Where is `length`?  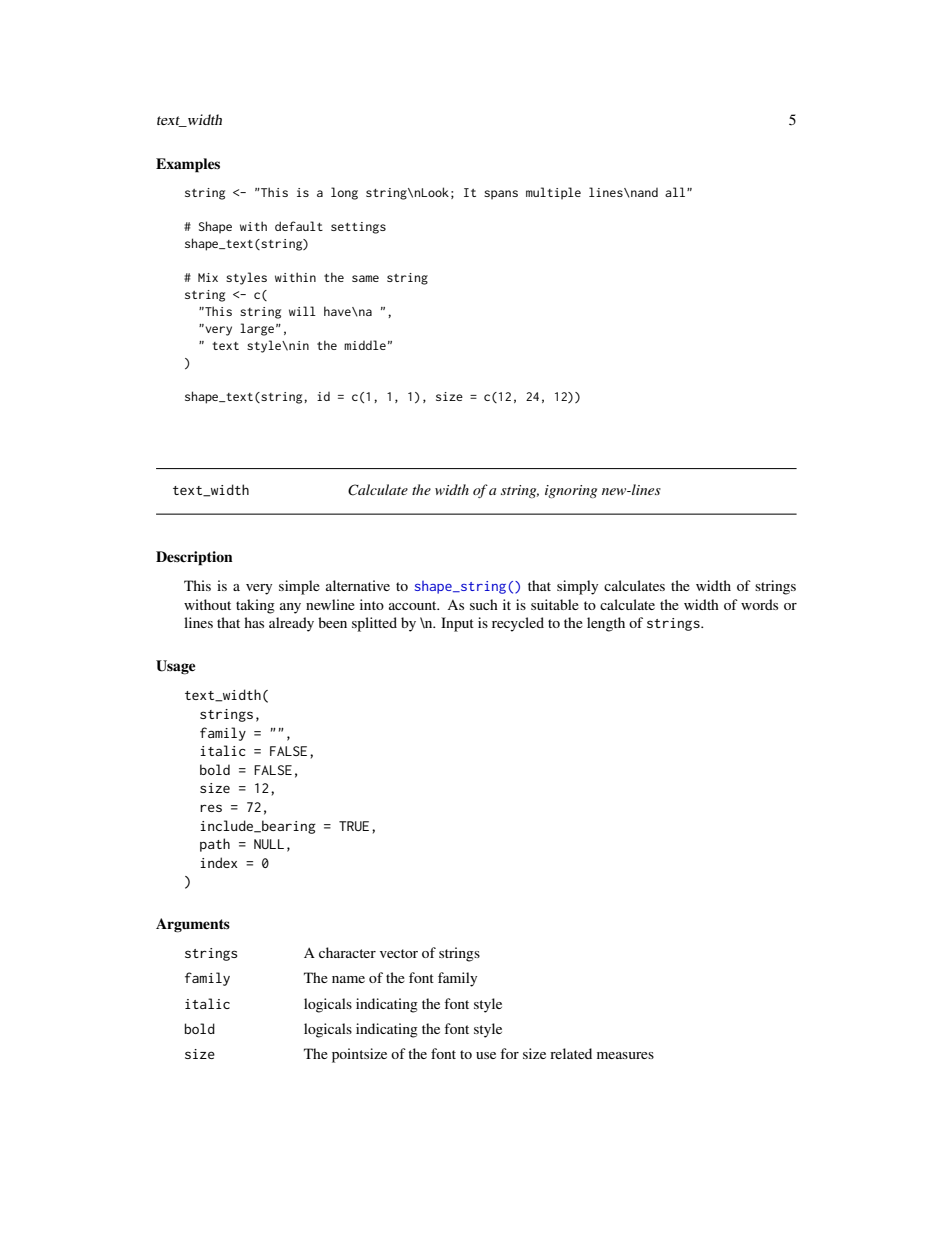
length is located at coordinates (606, 624).
